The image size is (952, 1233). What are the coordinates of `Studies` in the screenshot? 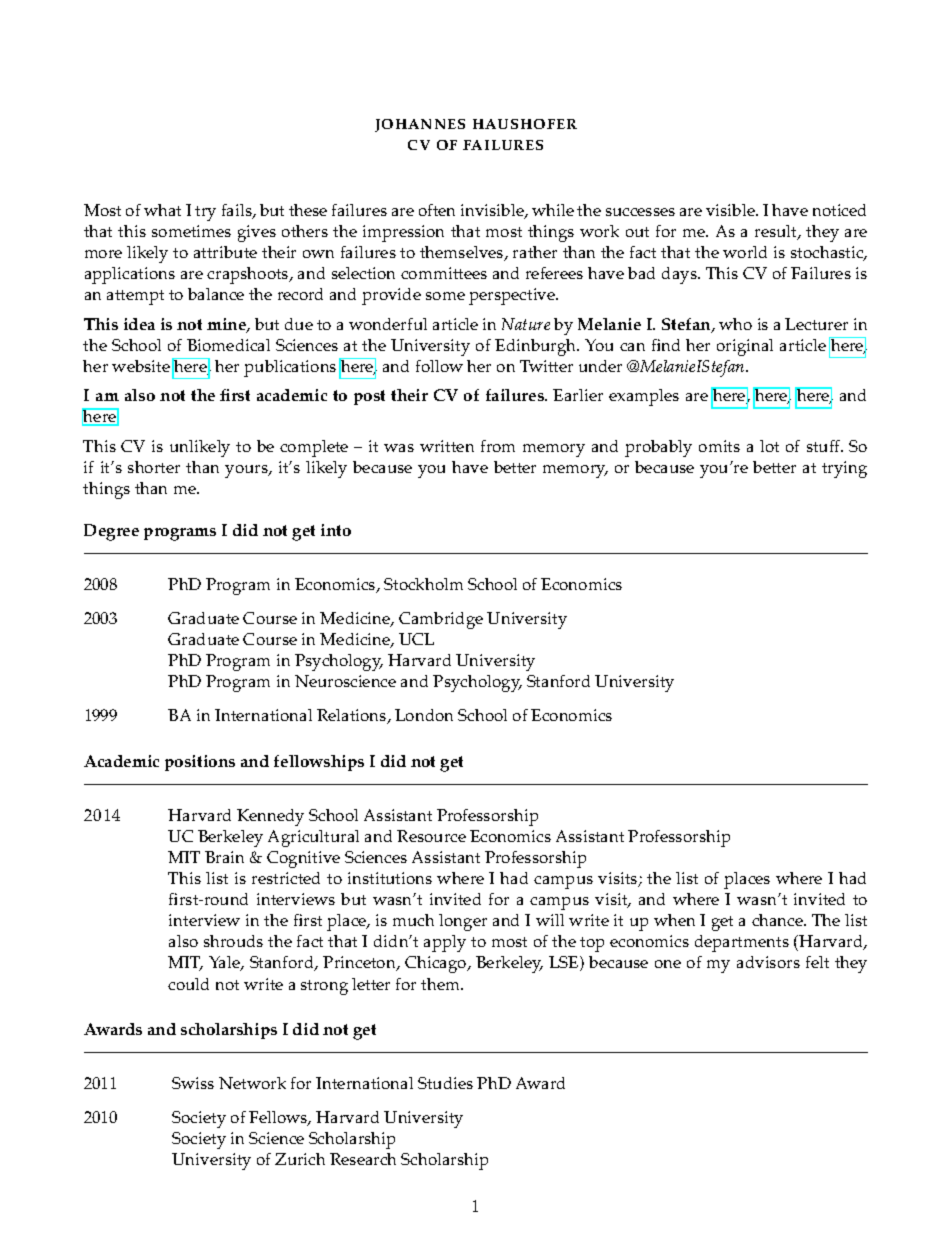 It's located at (445, 1083).
